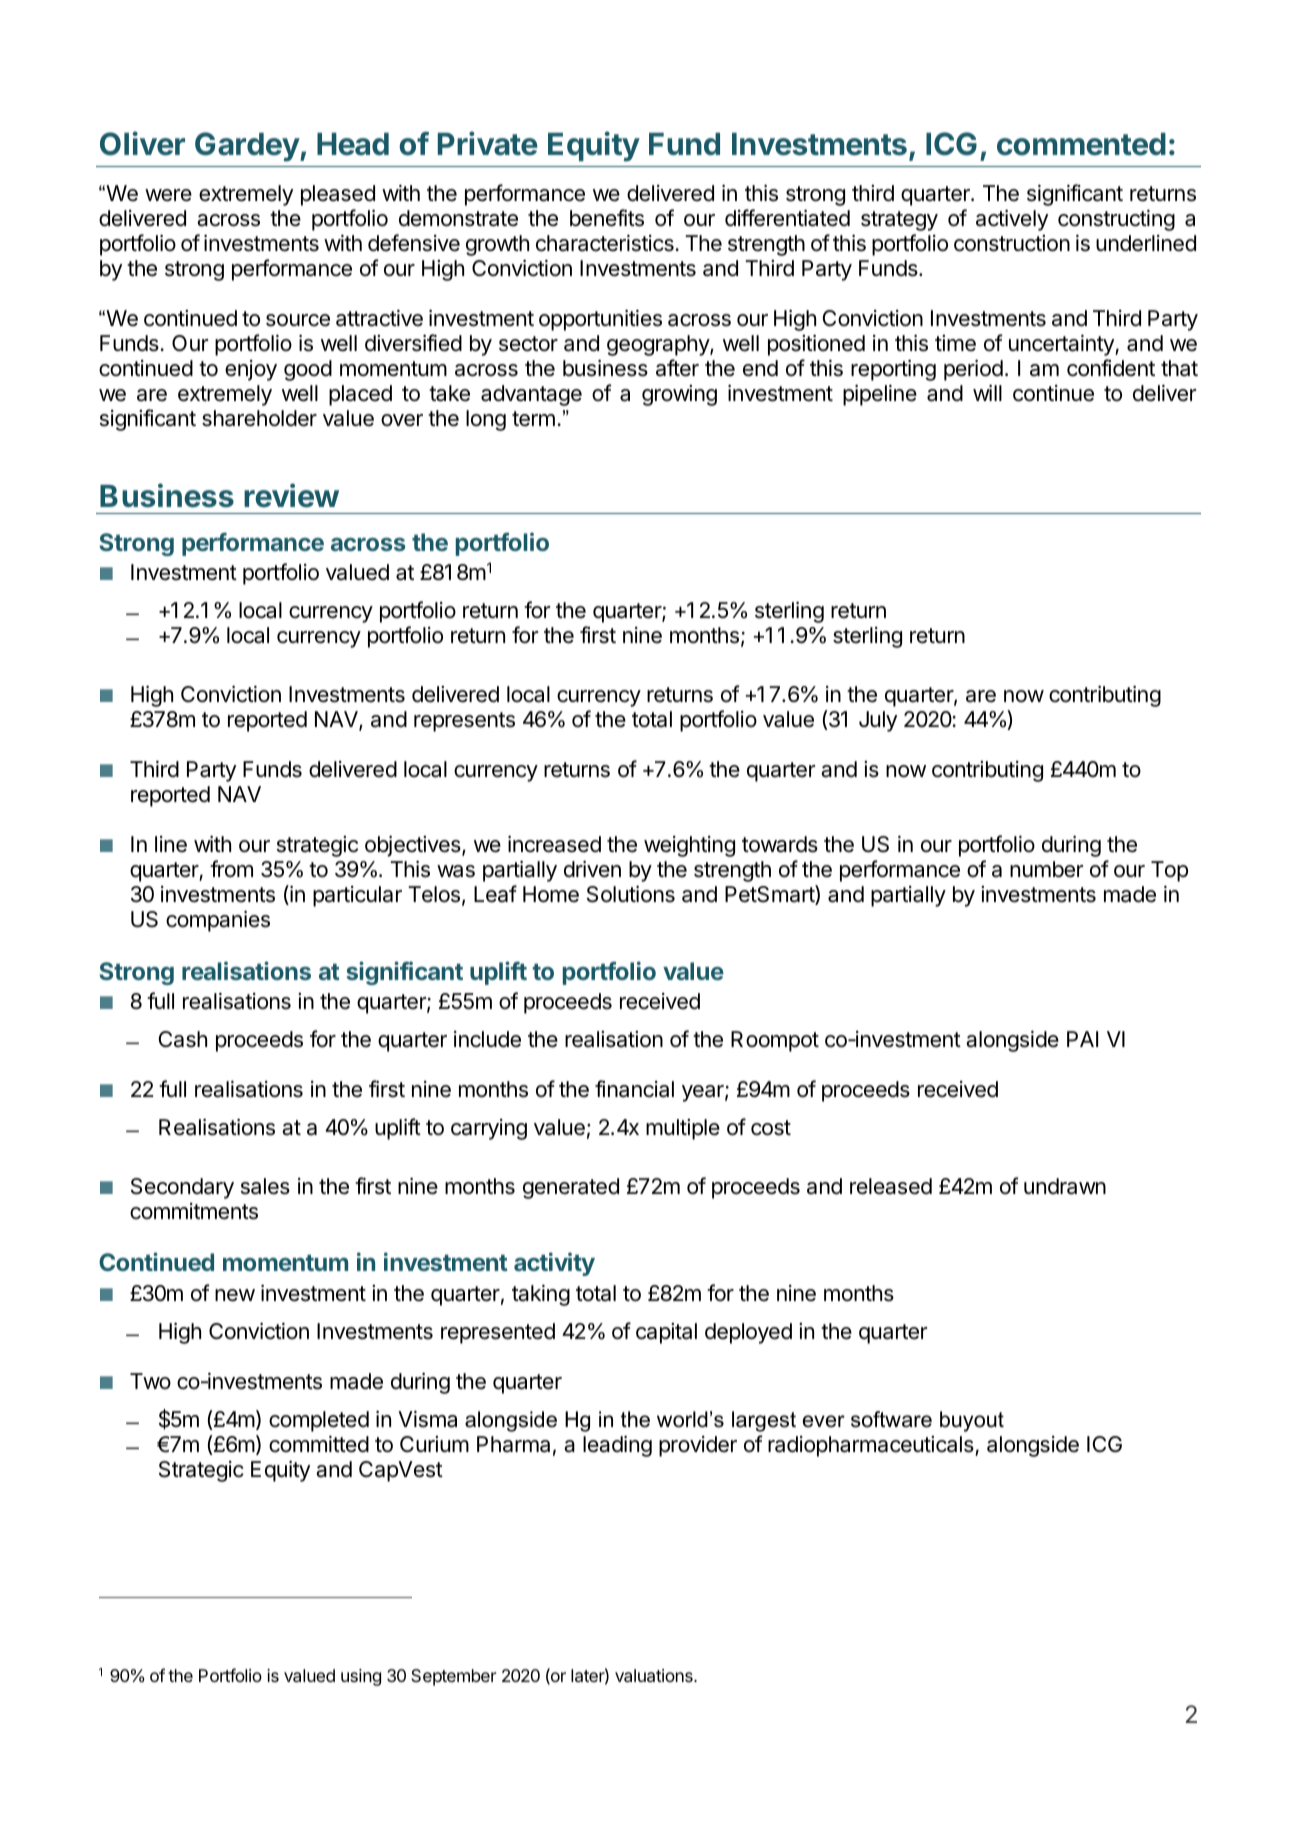 The height and width of the image is (1833, 1296). I want to click on buyout, so click(972, 1421).
